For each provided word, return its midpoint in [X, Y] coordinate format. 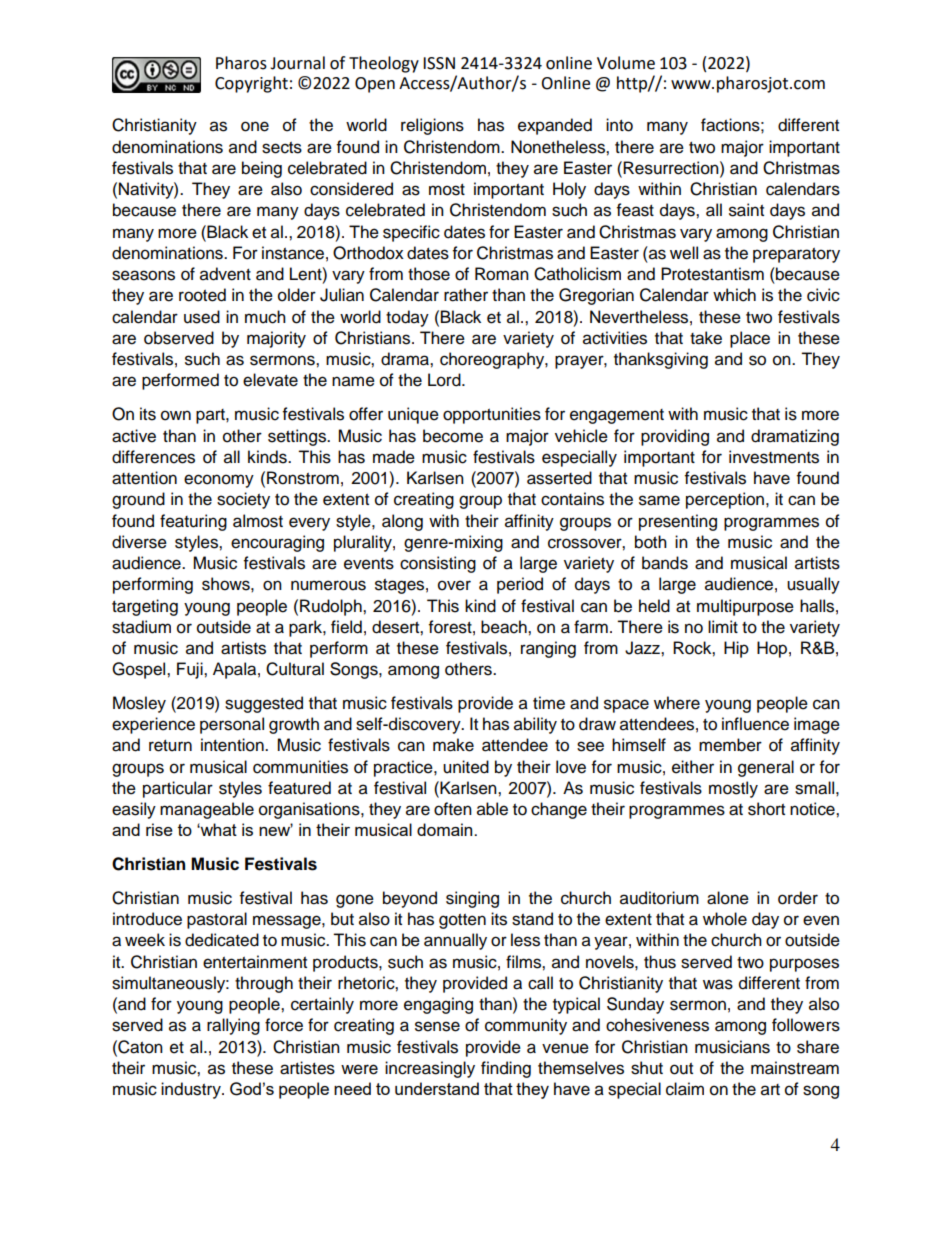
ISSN [439, 63]
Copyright [251, 84]
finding [506, 1069]
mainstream [795, 1068]
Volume [626, 63]
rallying [233, 1026]
